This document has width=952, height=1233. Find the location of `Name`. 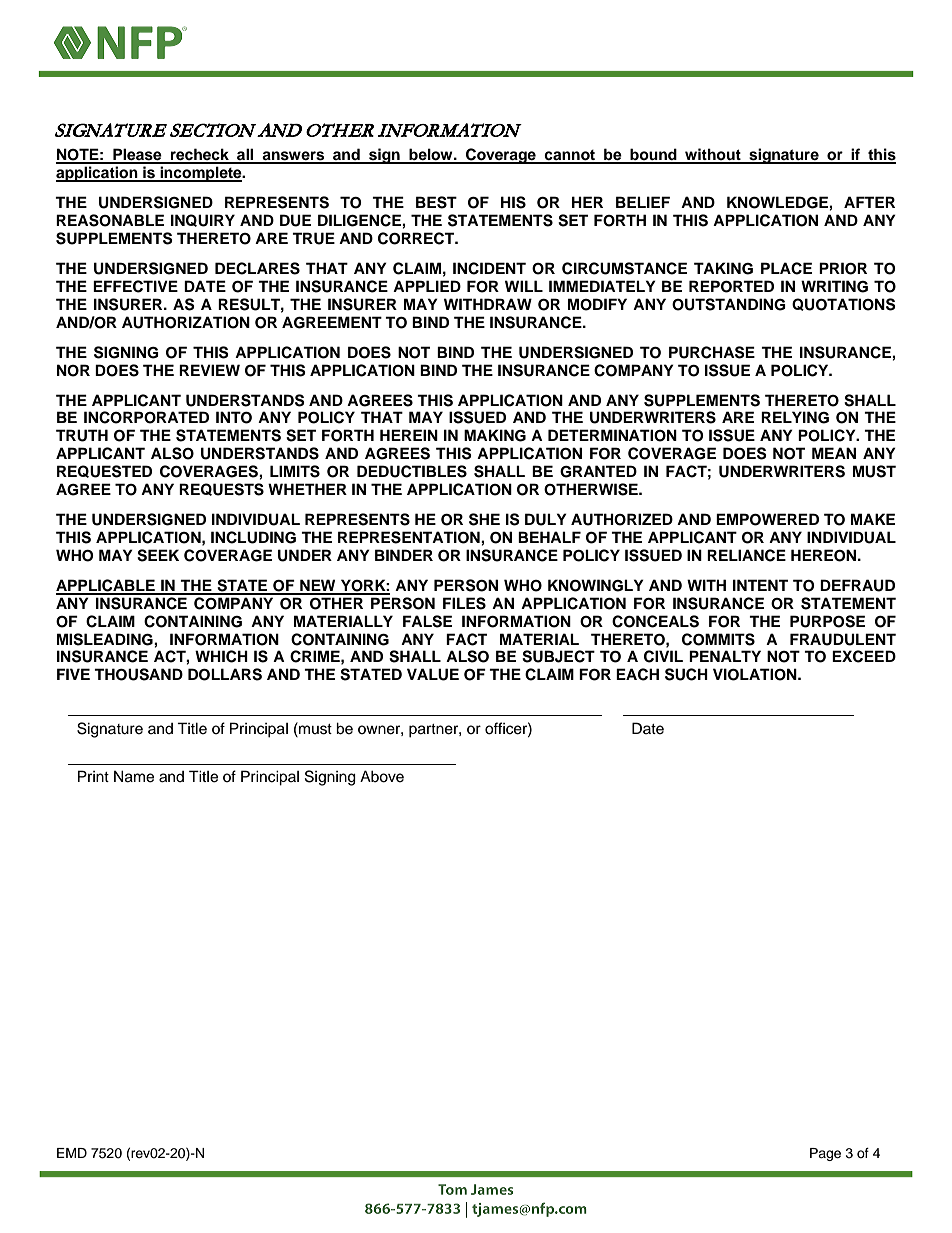

Name is located at coordinates (134, 776).
